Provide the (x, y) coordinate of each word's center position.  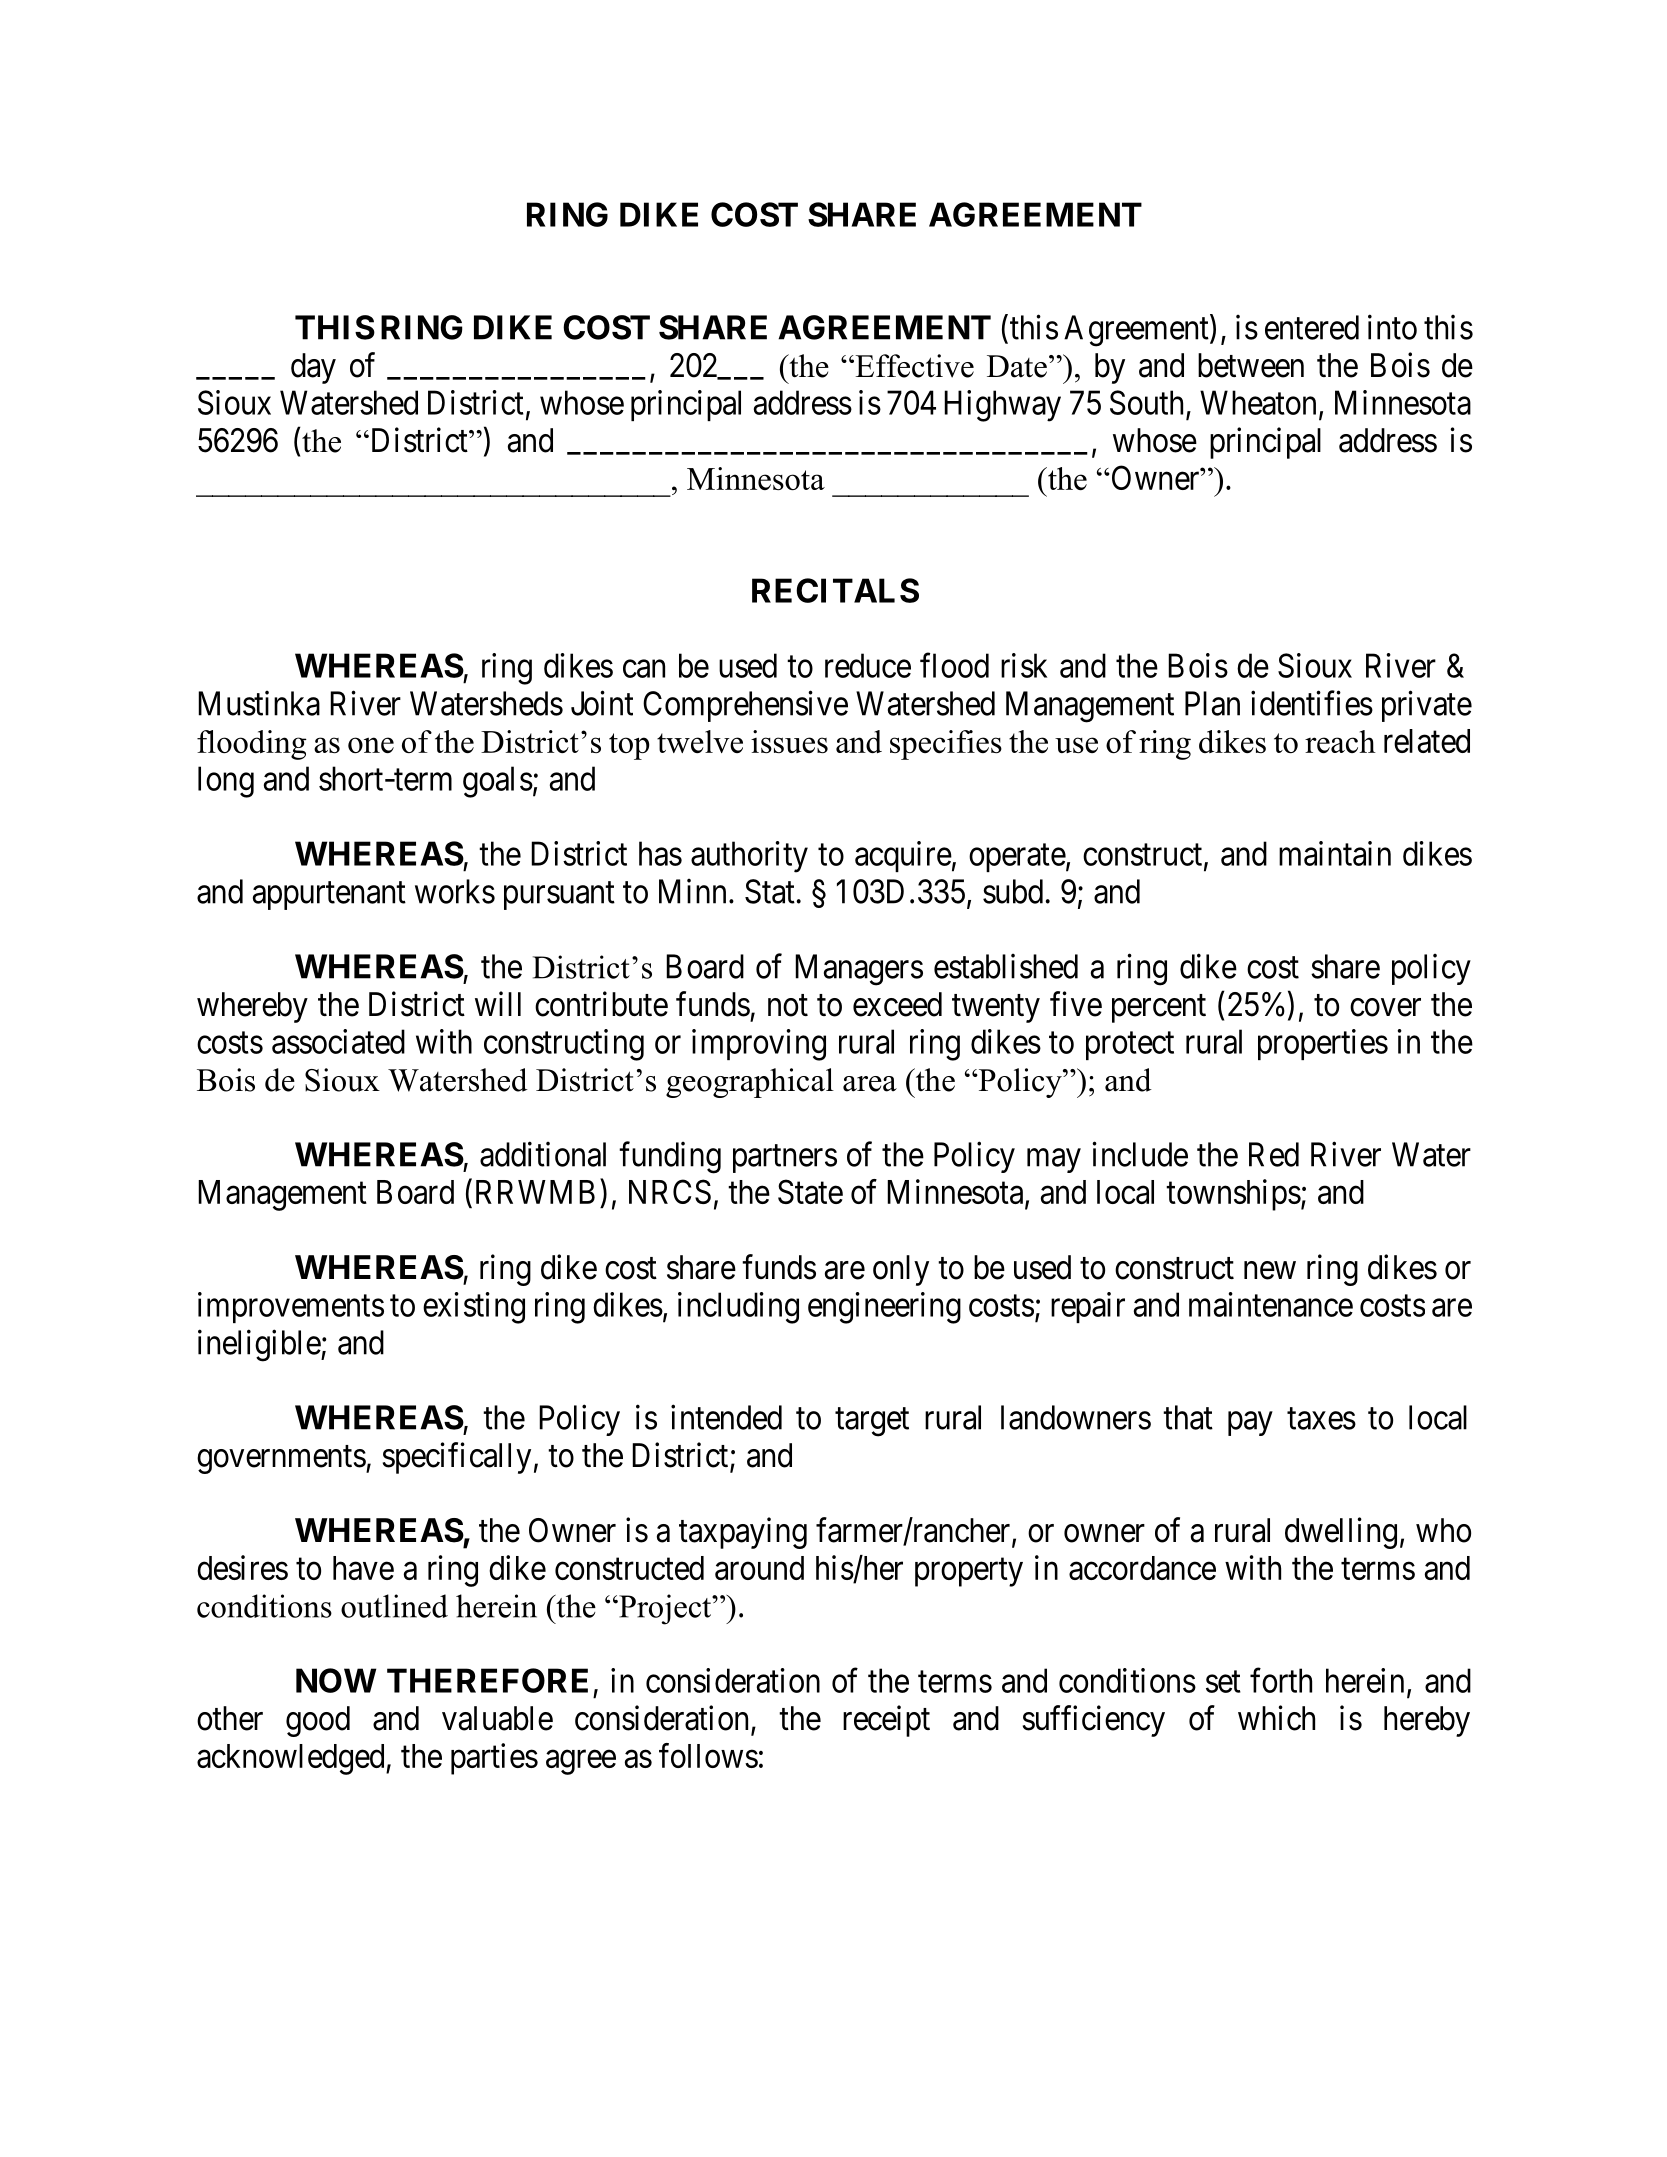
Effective (913, 366)
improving (759, 1045)
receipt (886, 1721)
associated (338, 1041)
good (318, 1721)
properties (1323, 1044)
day (313, 368)
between (1251, 365)
